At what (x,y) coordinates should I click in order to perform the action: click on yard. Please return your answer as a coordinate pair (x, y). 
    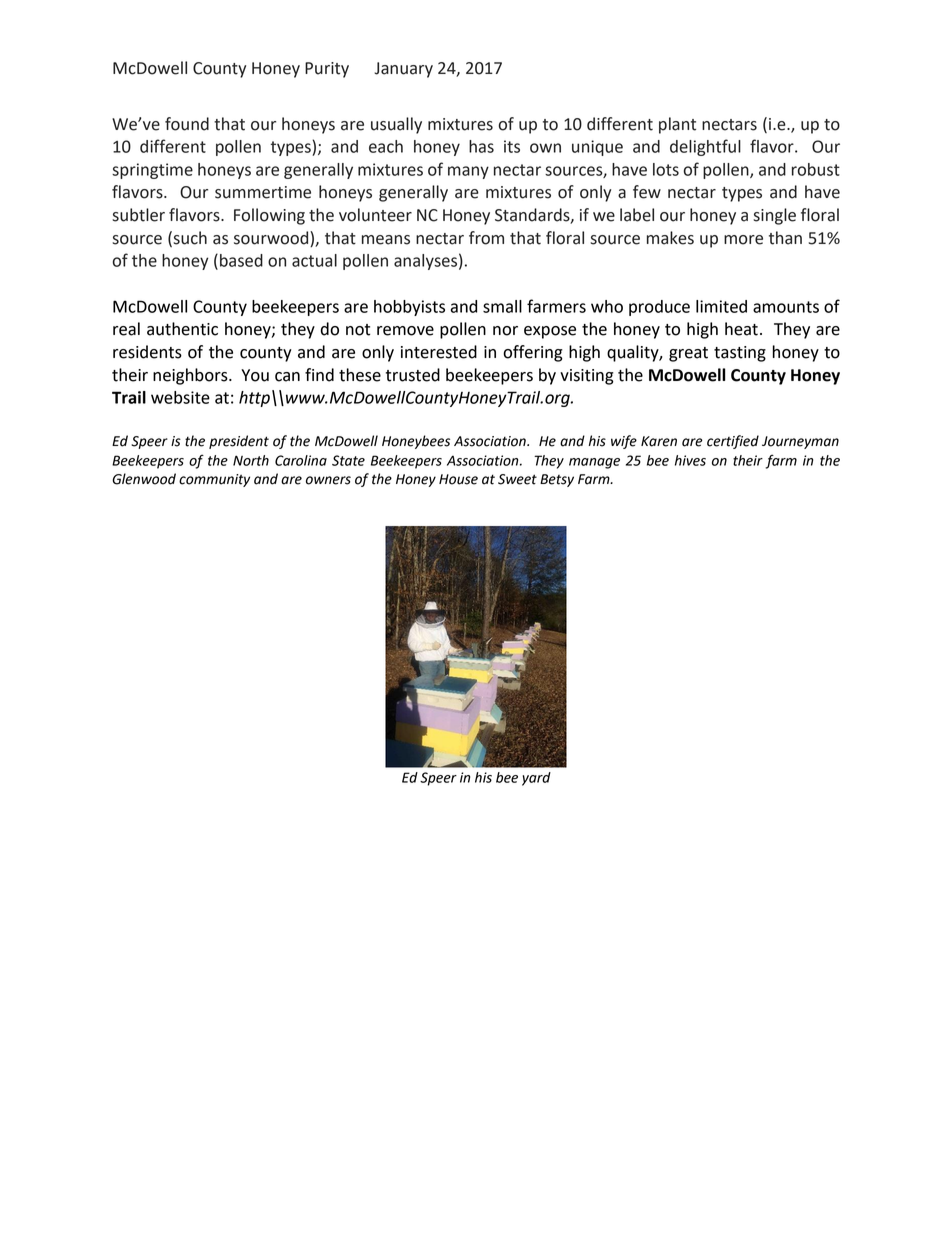
    Looking at the image, I should click on (536, 779).
